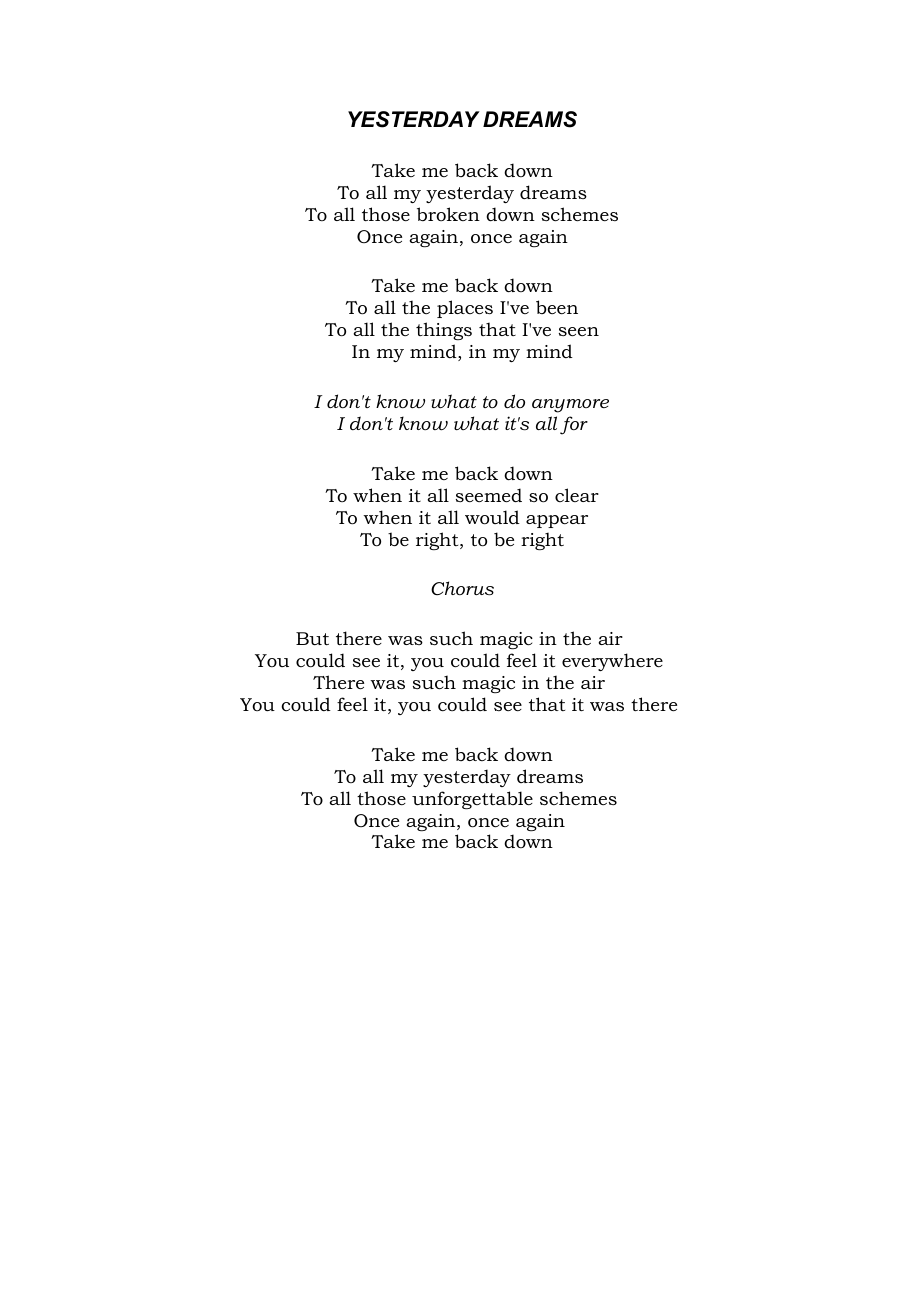 This screenshot has height=1308, width=924. I want to click on would, so click(492, 517).
